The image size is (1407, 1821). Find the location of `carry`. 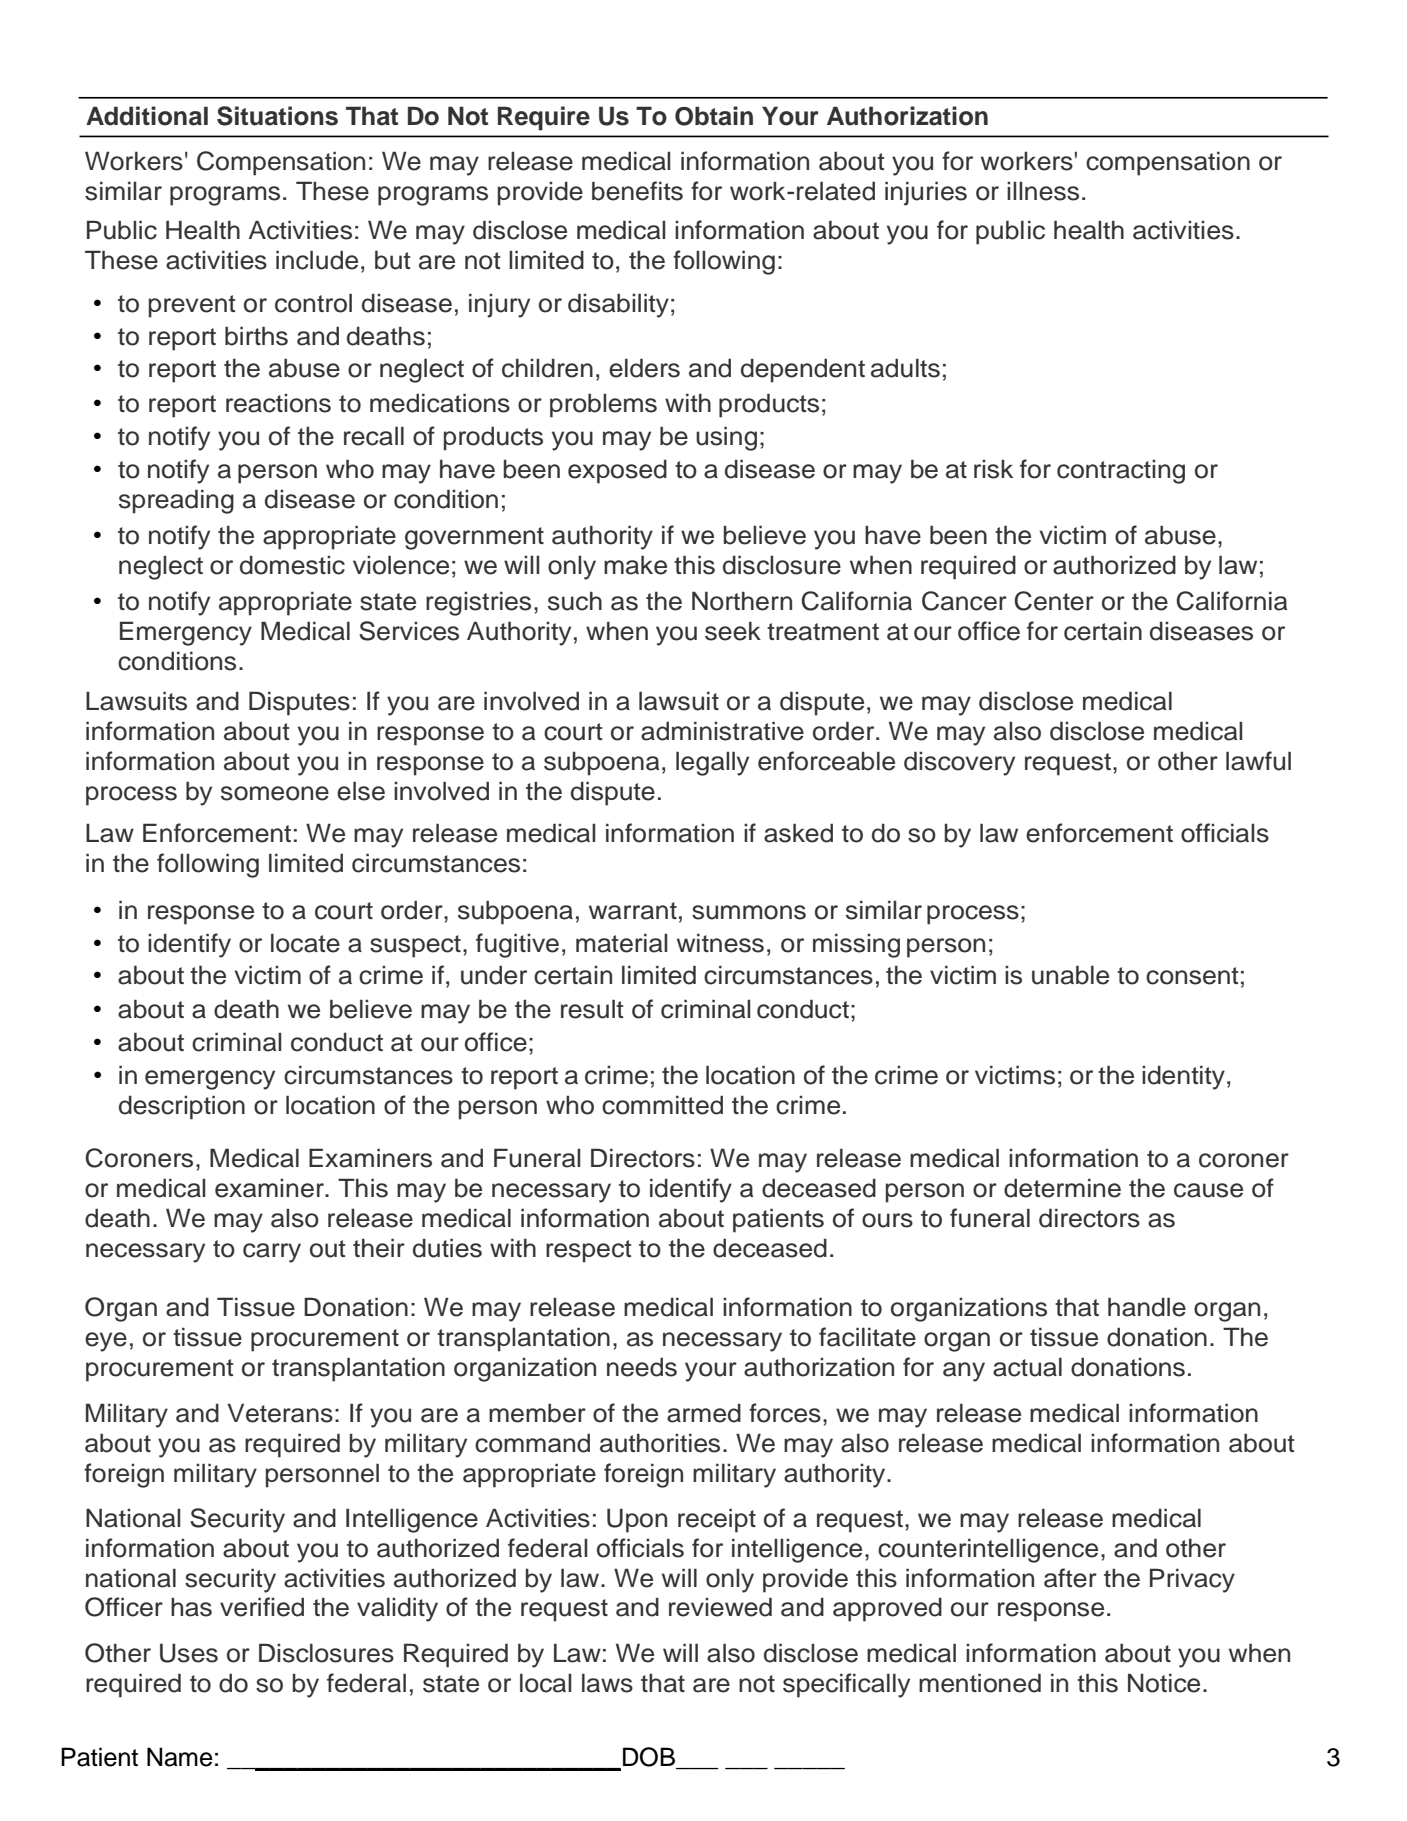

carry is located at coordinates (272, 1253).
